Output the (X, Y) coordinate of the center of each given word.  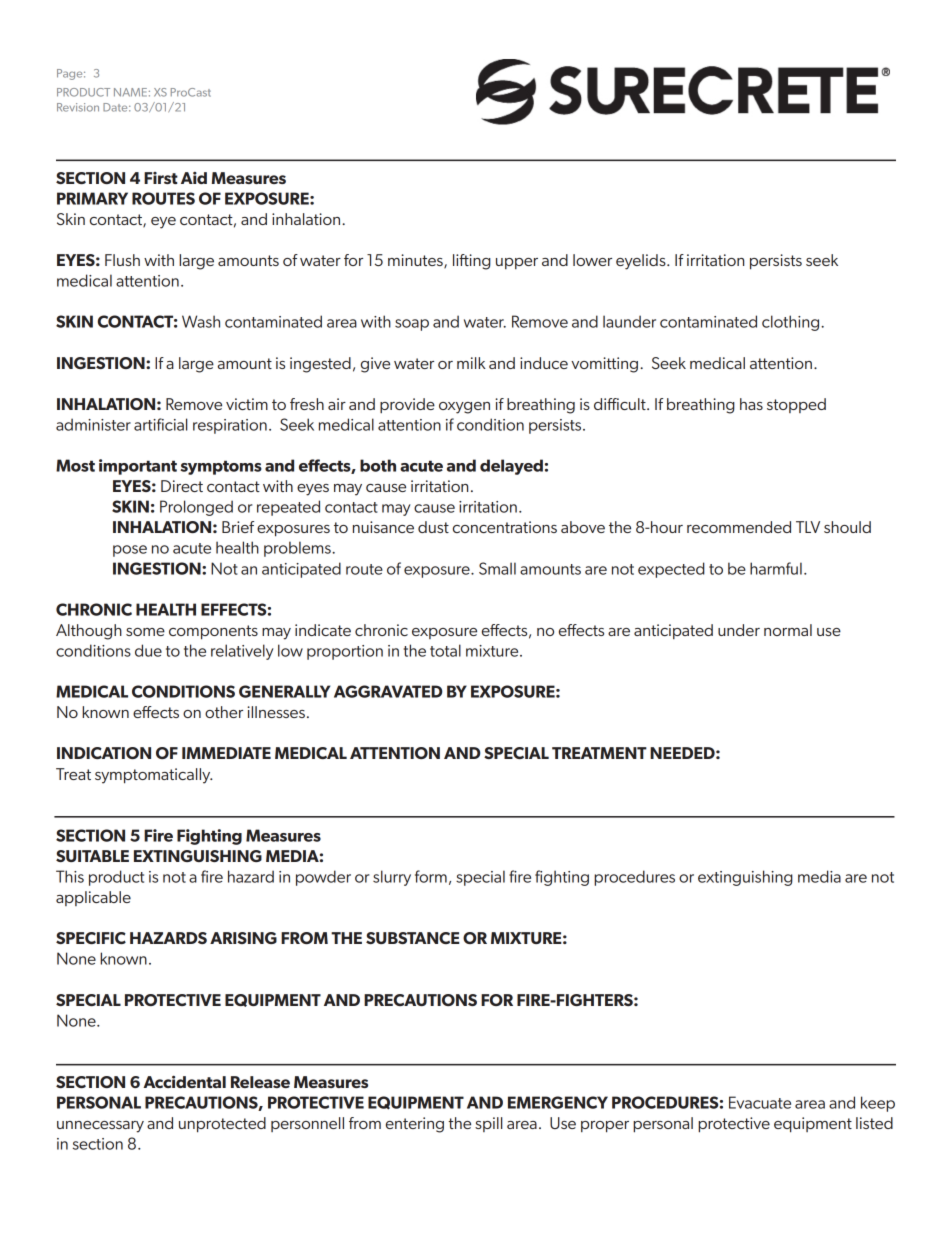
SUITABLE (92, 856)
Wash (201, 321)
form (431, 876)
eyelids (642, 262)
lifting (472, 262)
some (145, 632)
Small (497, 568)
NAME (130, 92)
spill (489, 1124)
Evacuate (760, 1102)
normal (788, 630)
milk (471, 363)
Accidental (184, 1081)
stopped (796, 405)
